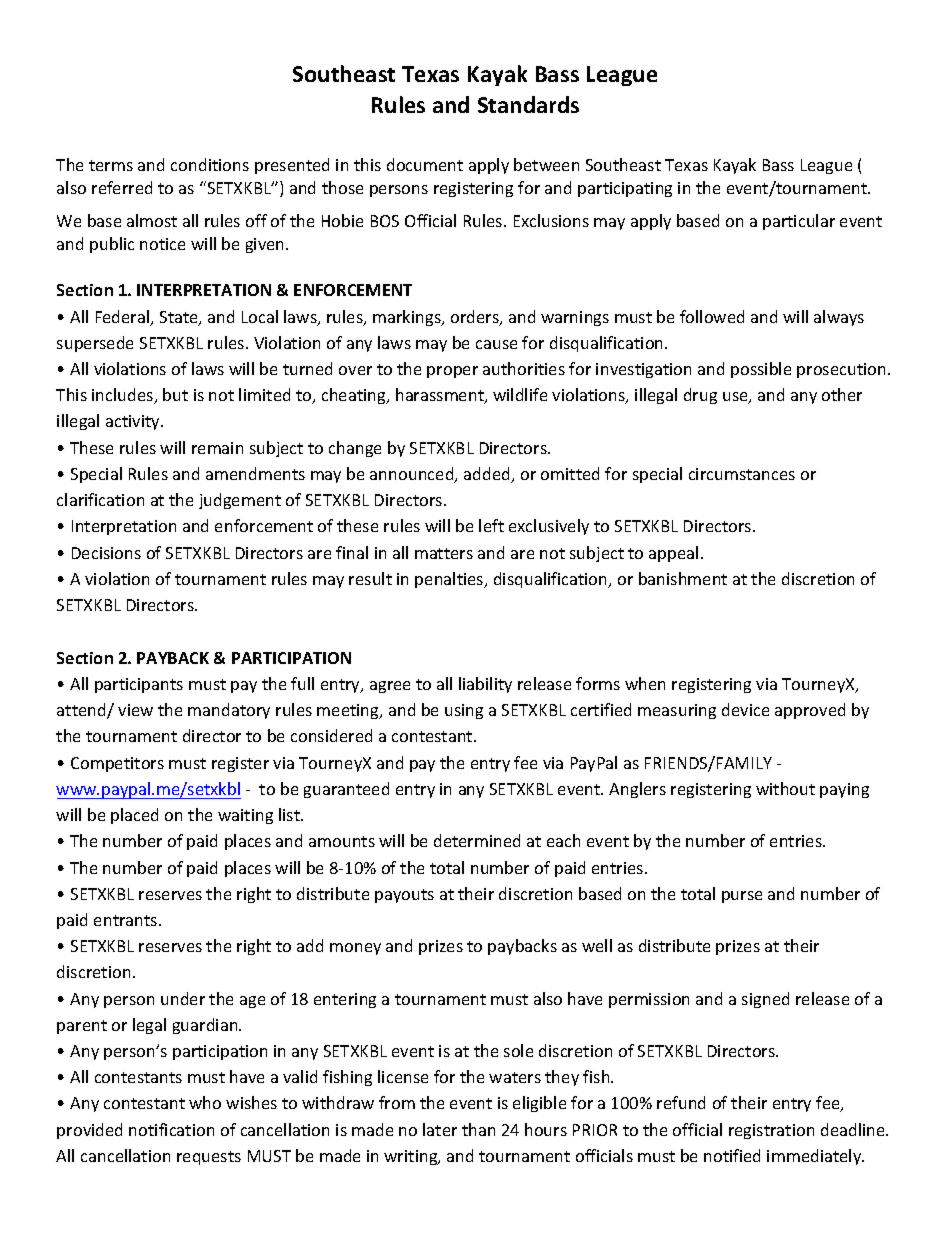 Image resolution: width=952 pixels, height=1233 pixels. I want to click on conditions, so click(210, 164).
